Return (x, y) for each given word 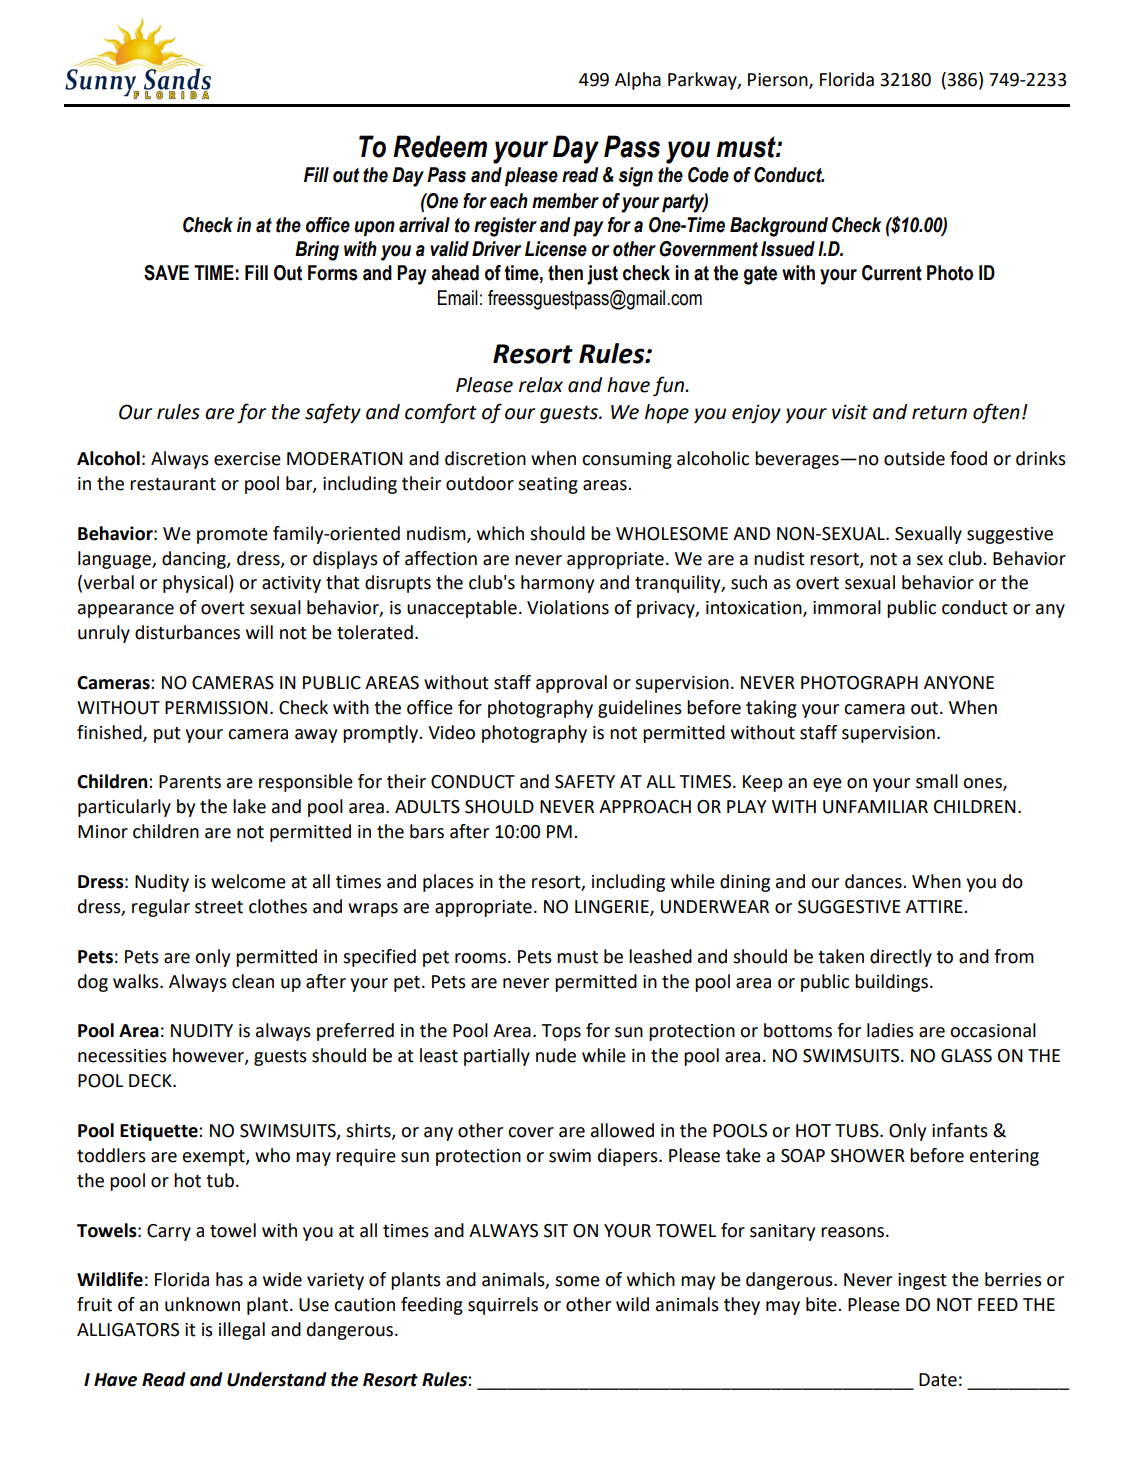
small (937, 781)
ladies (890, 1030)
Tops (561, 1032)
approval (571, 684)
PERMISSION (216, 708)
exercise (247, 459)
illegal (242, 1331)
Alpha (638, 81)
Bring (317, 251)
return (939, 412)
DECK (151, 1081)
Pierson (779, 81)
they (742, 1306)
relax (541, 385)
